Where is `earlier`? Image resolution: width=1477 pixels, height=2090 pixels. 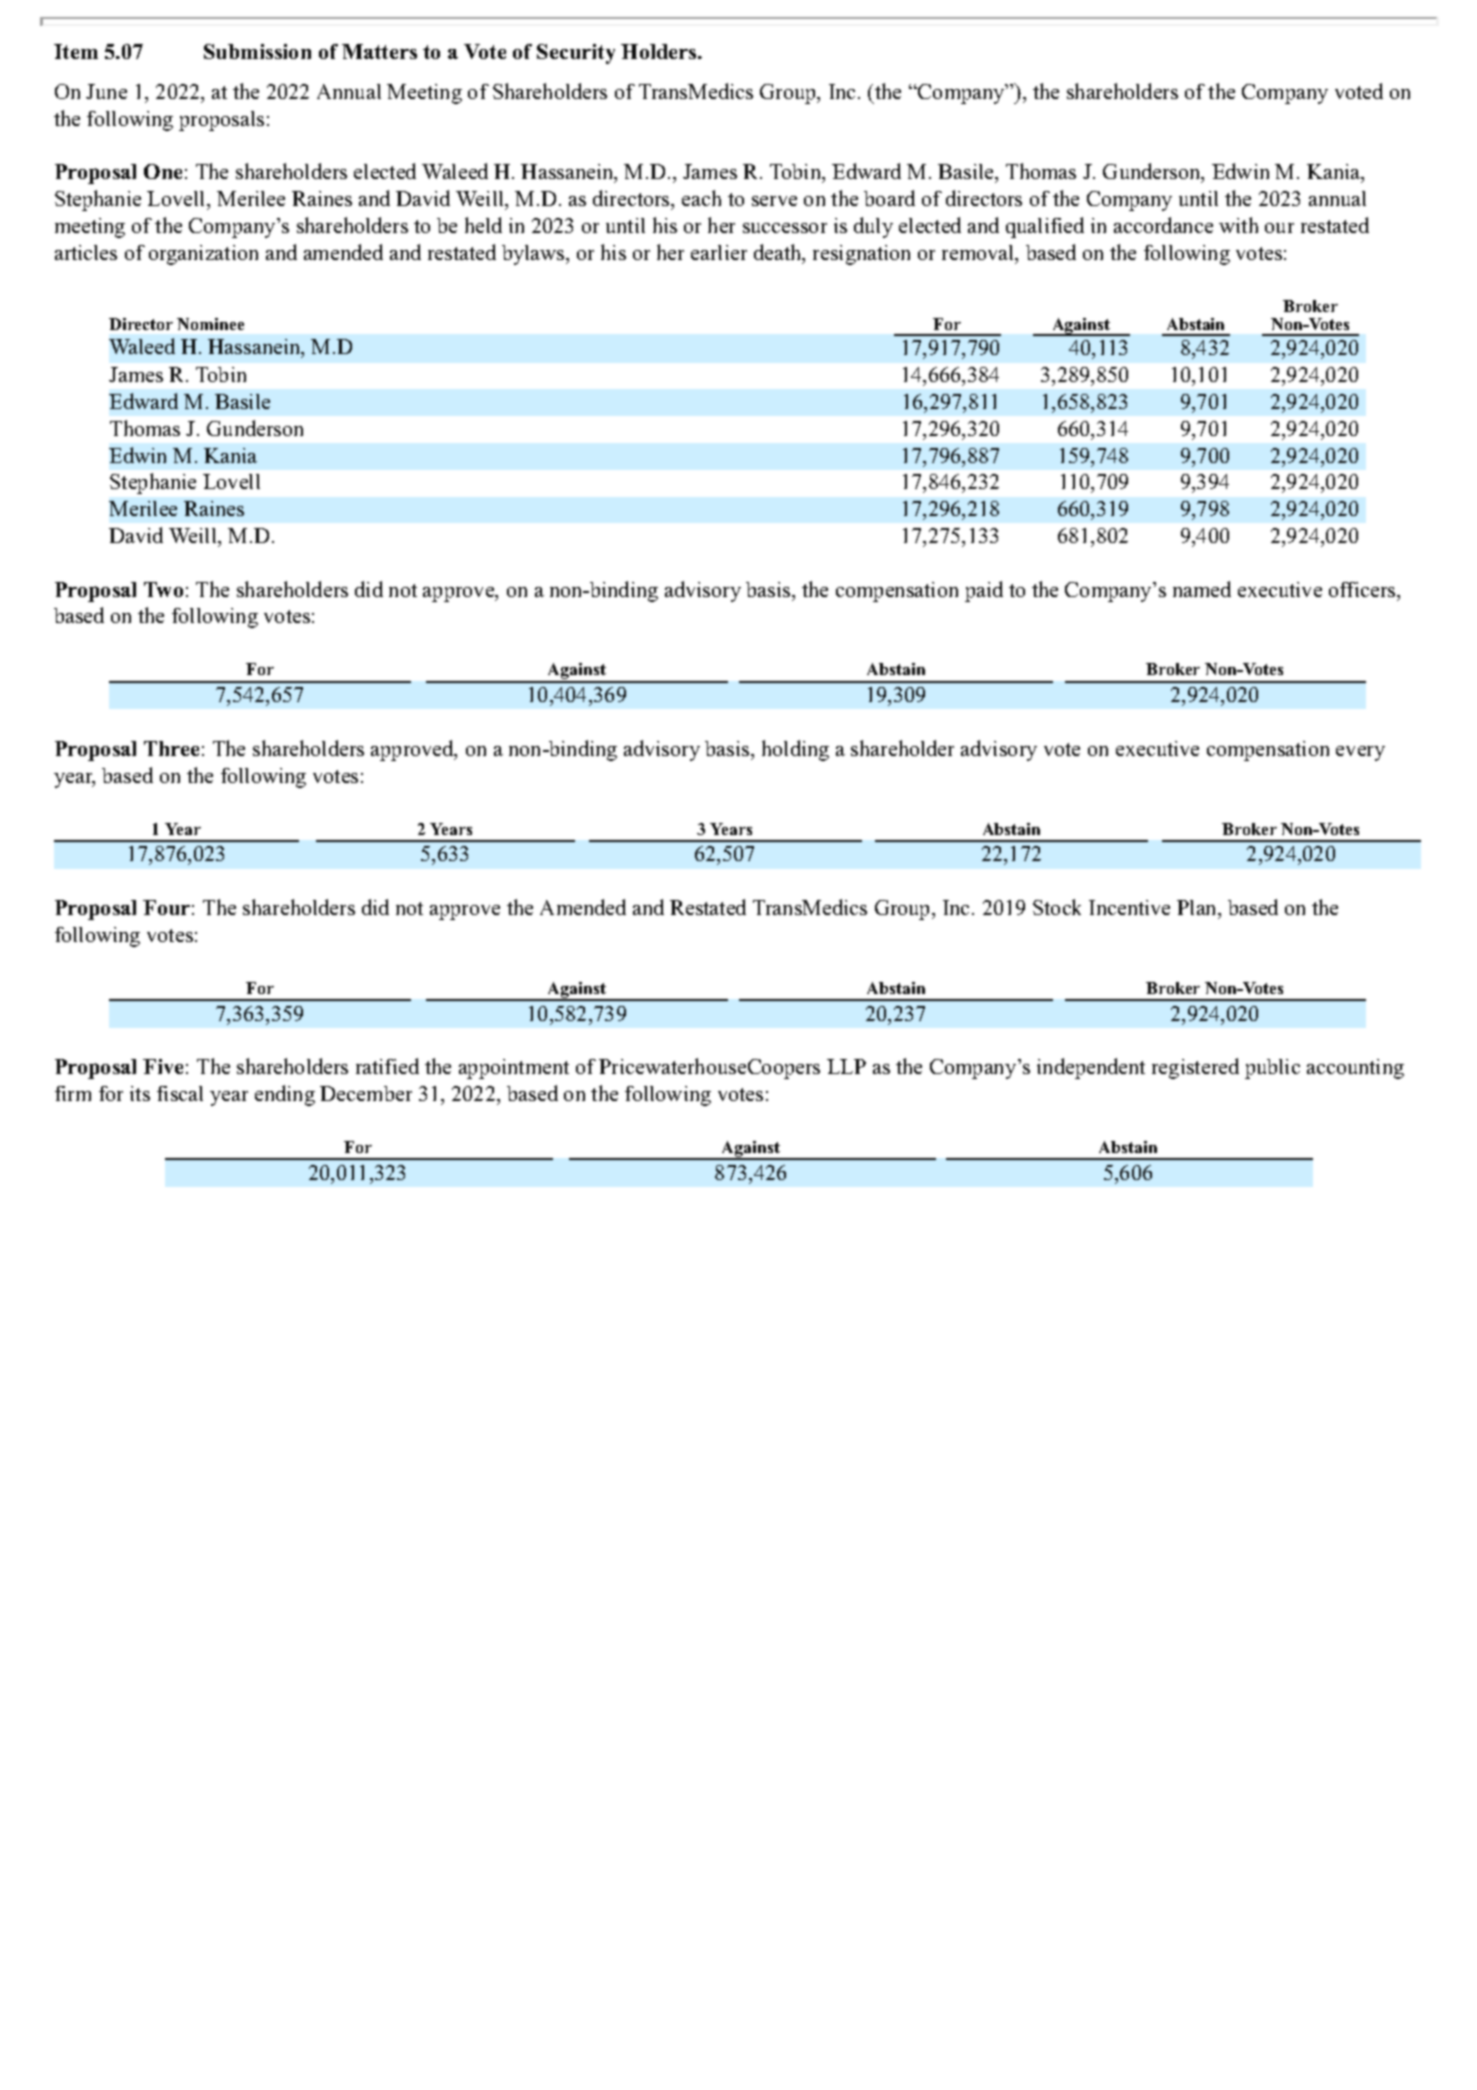 earlier is located at coordinates (719, 252).
